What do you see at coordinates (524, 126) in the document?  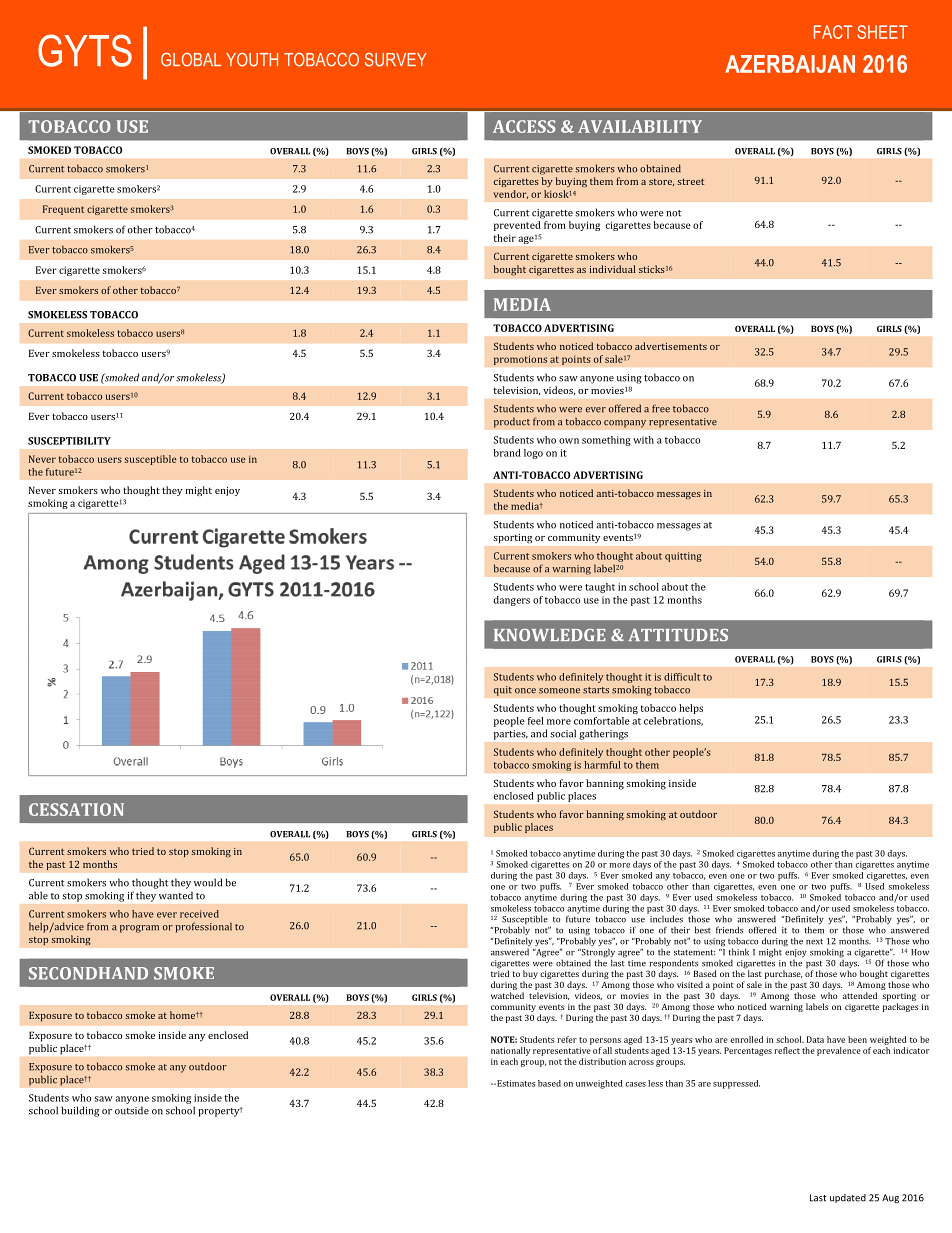 I see `ACCESS` at bounding box center [524, 126].
